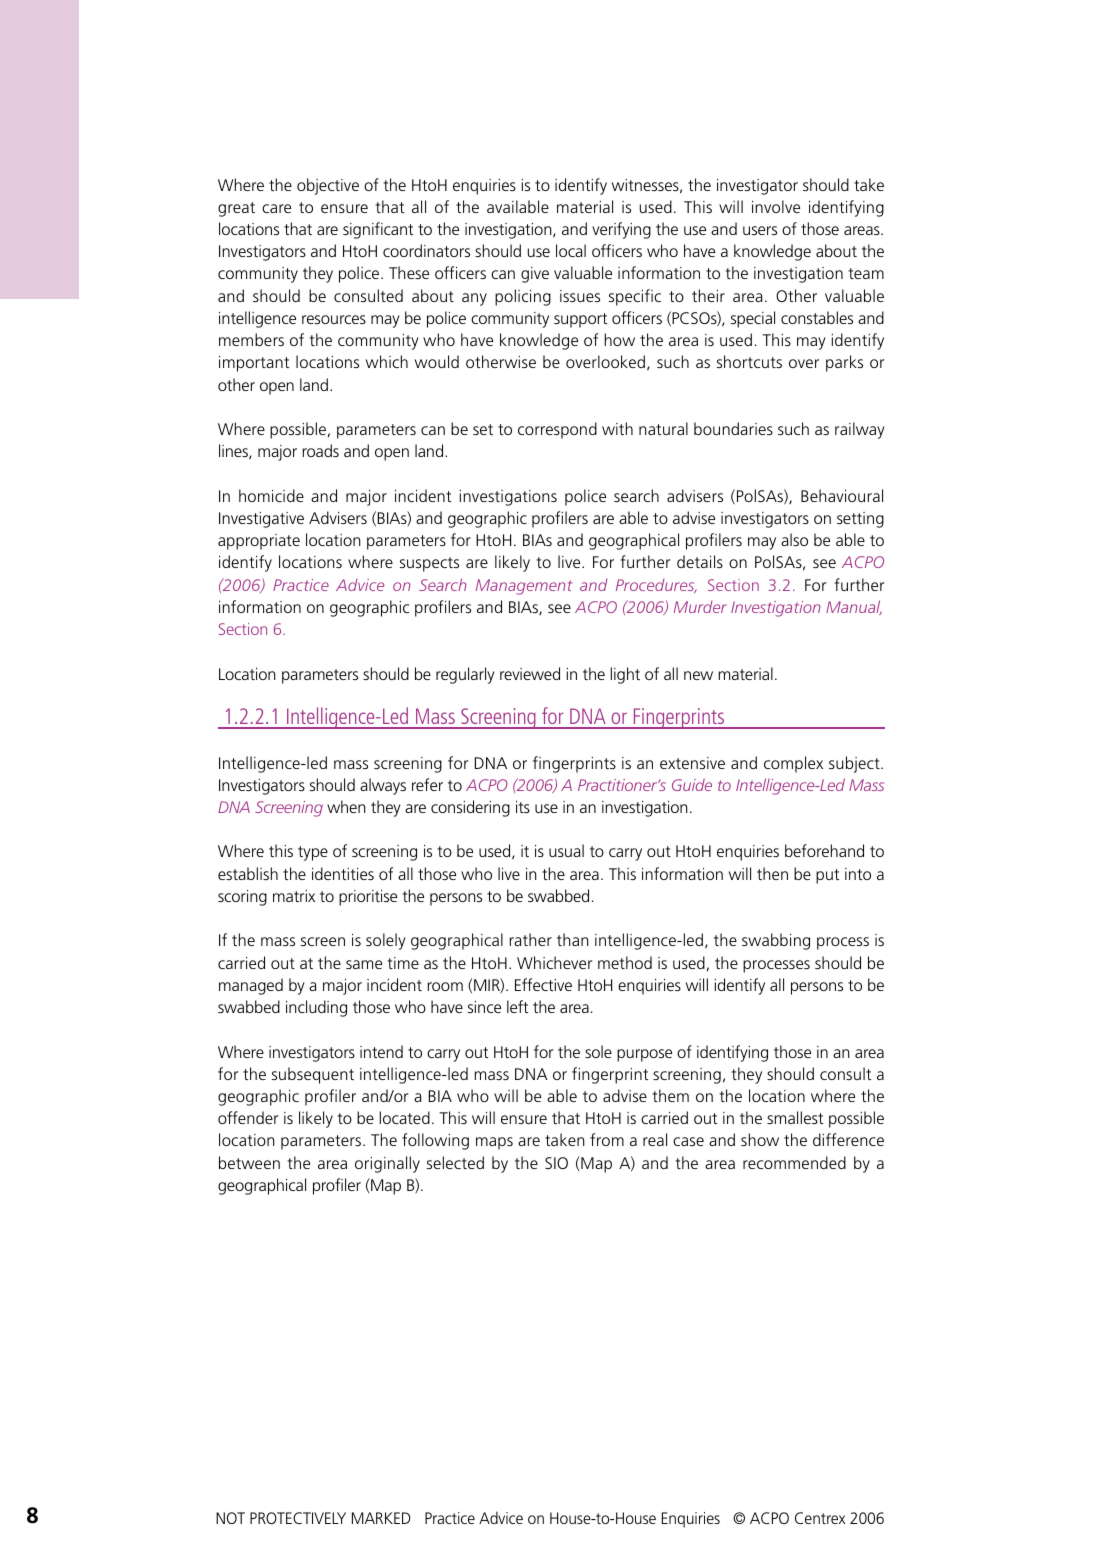 The image size is (1102, 1558). What do you see at coordinates (794, 1162) in the screenshot?
I see `recommended` at bounding box center [794, 1162].
